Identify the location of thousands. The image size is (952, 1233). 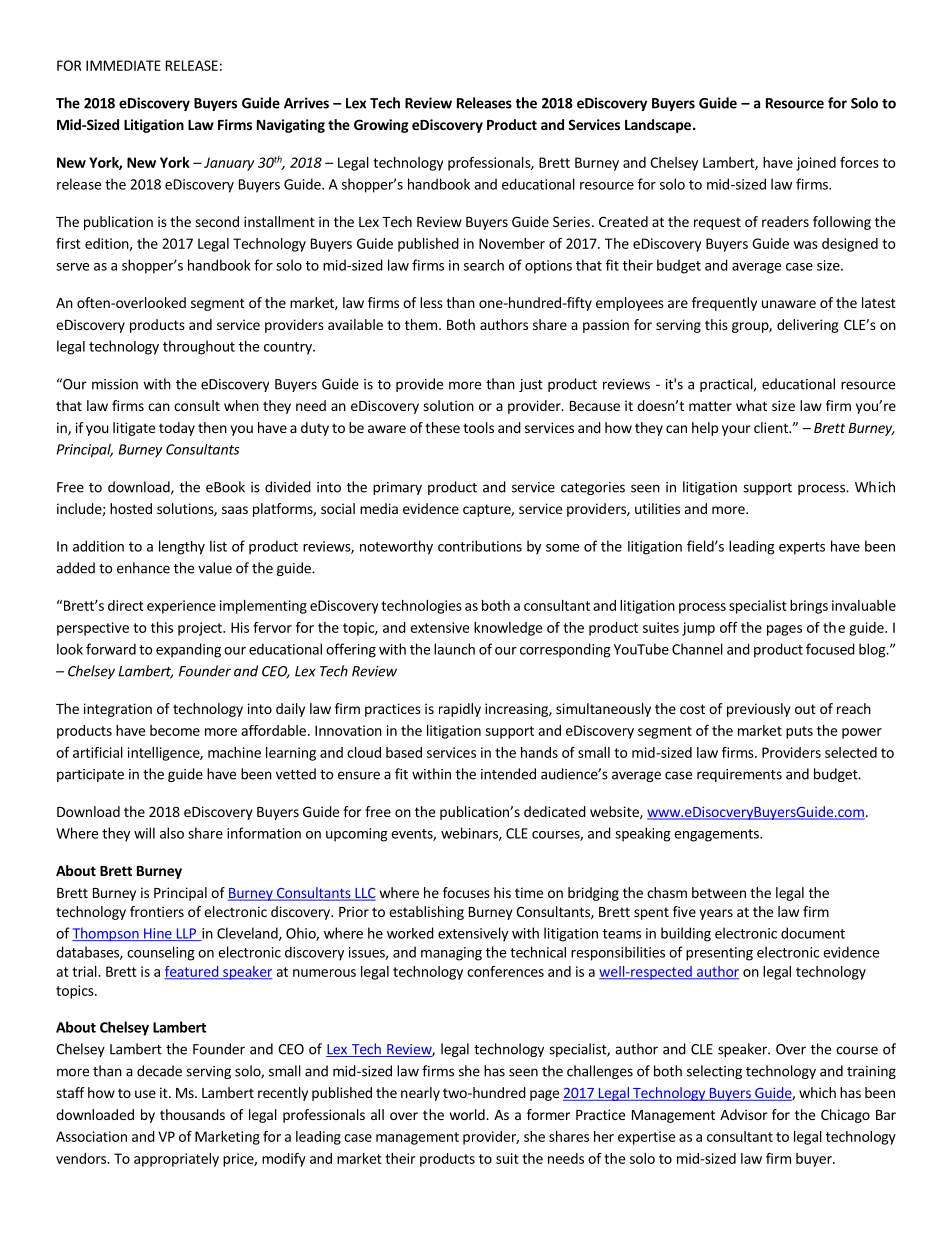
(192, 1114).
